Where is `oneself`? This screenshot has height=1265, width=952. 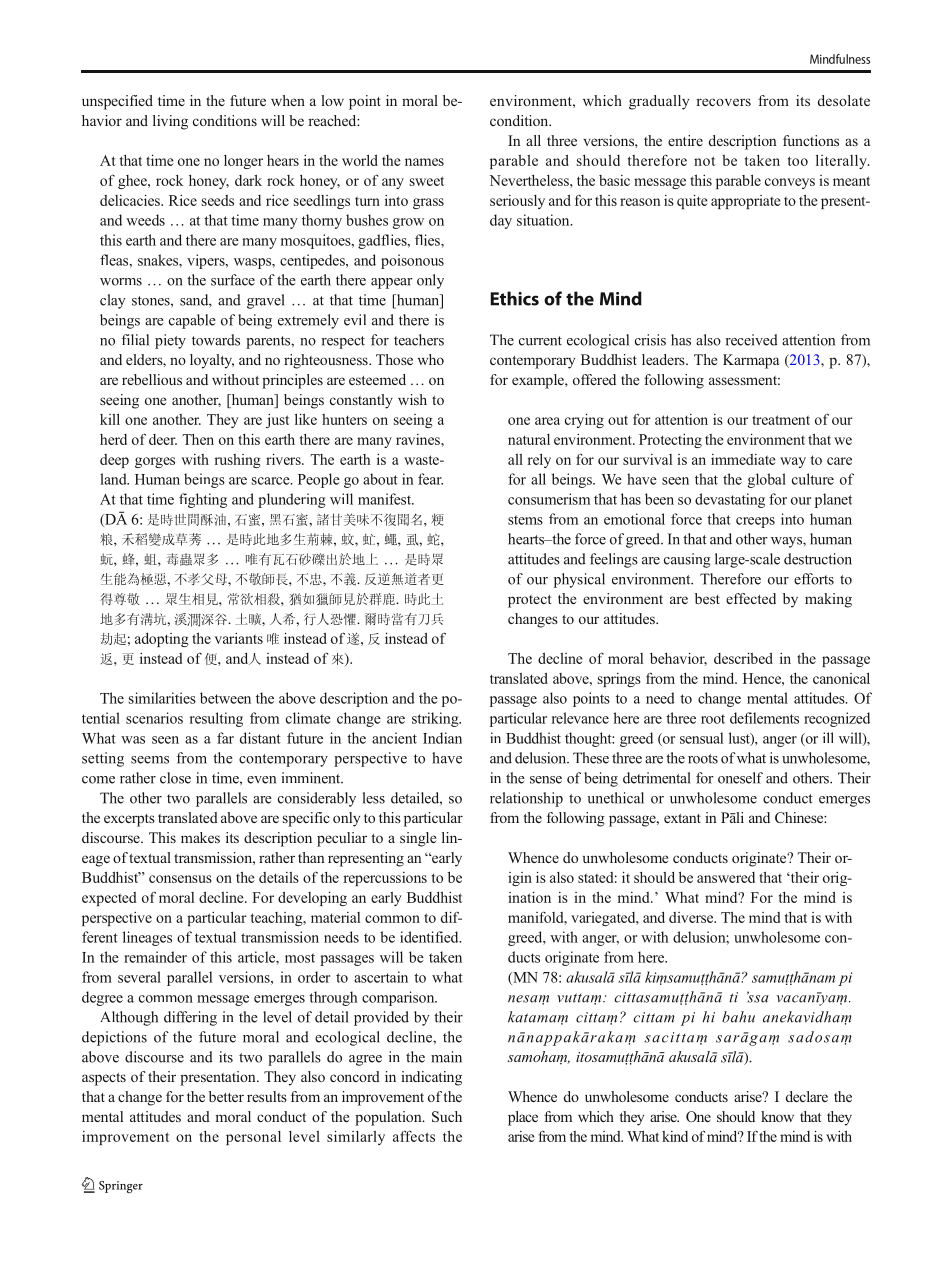
oneself is located at coordinates (740, 778).
